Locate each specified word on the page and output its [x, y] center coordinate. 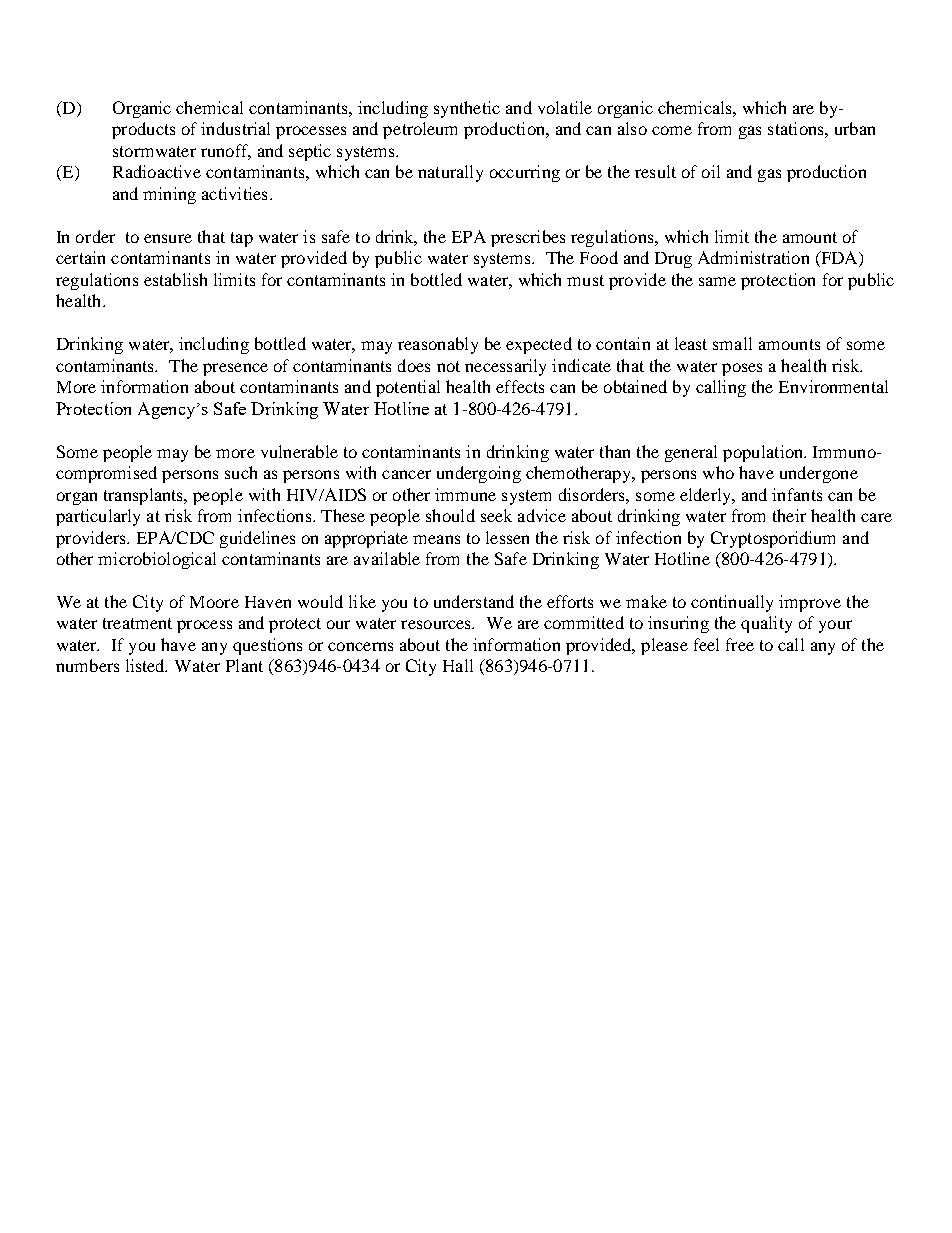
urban [855, 128]
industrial [235, 128]
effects [520, 386]
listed [146, 665]
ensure [168, 238]
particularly [98, 517]
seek [496, 515]
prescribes [528, 238]
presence [235, 369]
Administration [753, 257]
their [789, 515]
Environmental [833, 386]
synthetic [467, 109]
